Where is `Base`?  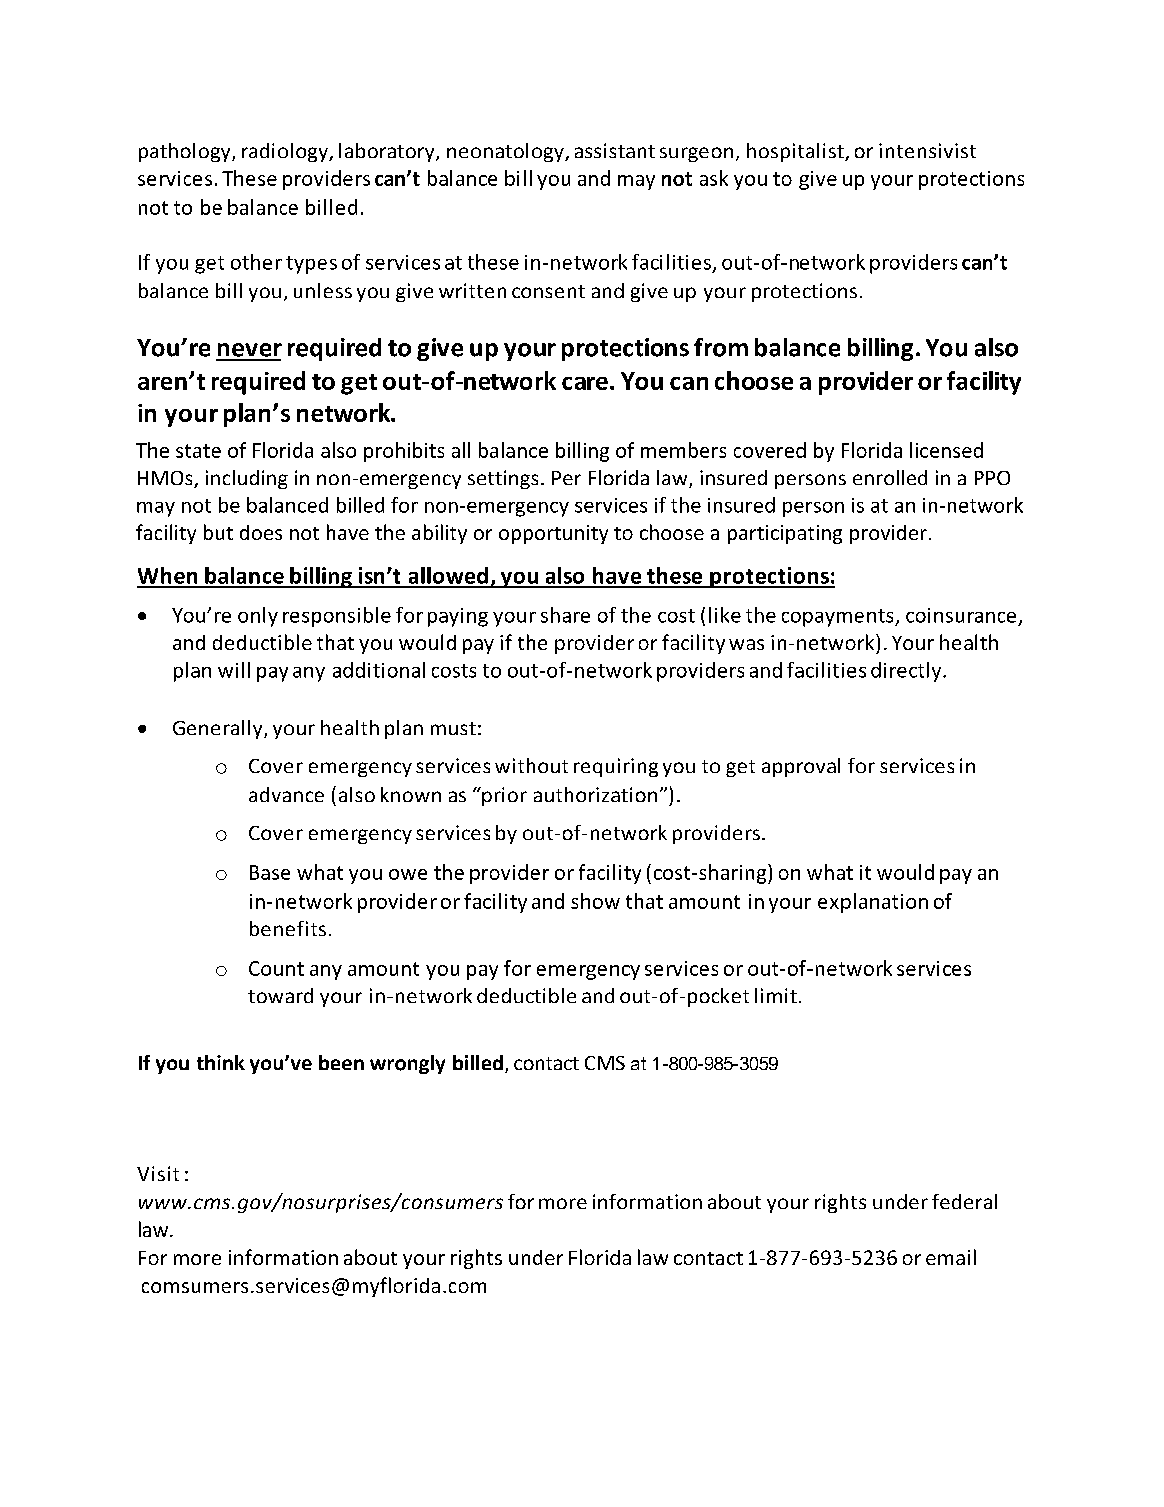
Base is located at coordinates (270, 872).
